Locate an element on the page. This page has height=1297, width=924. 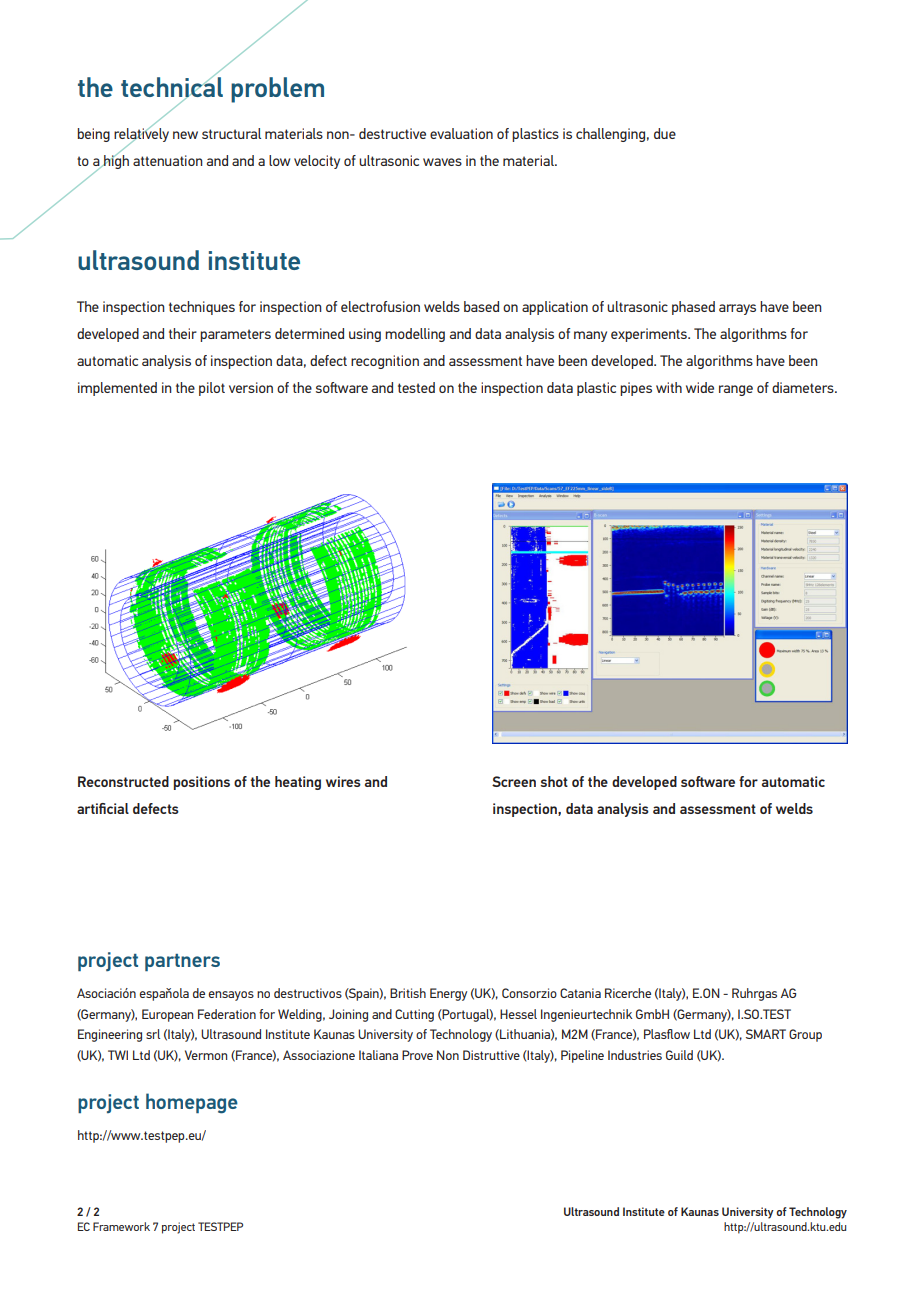
due is located at coordinates (665, 133).
